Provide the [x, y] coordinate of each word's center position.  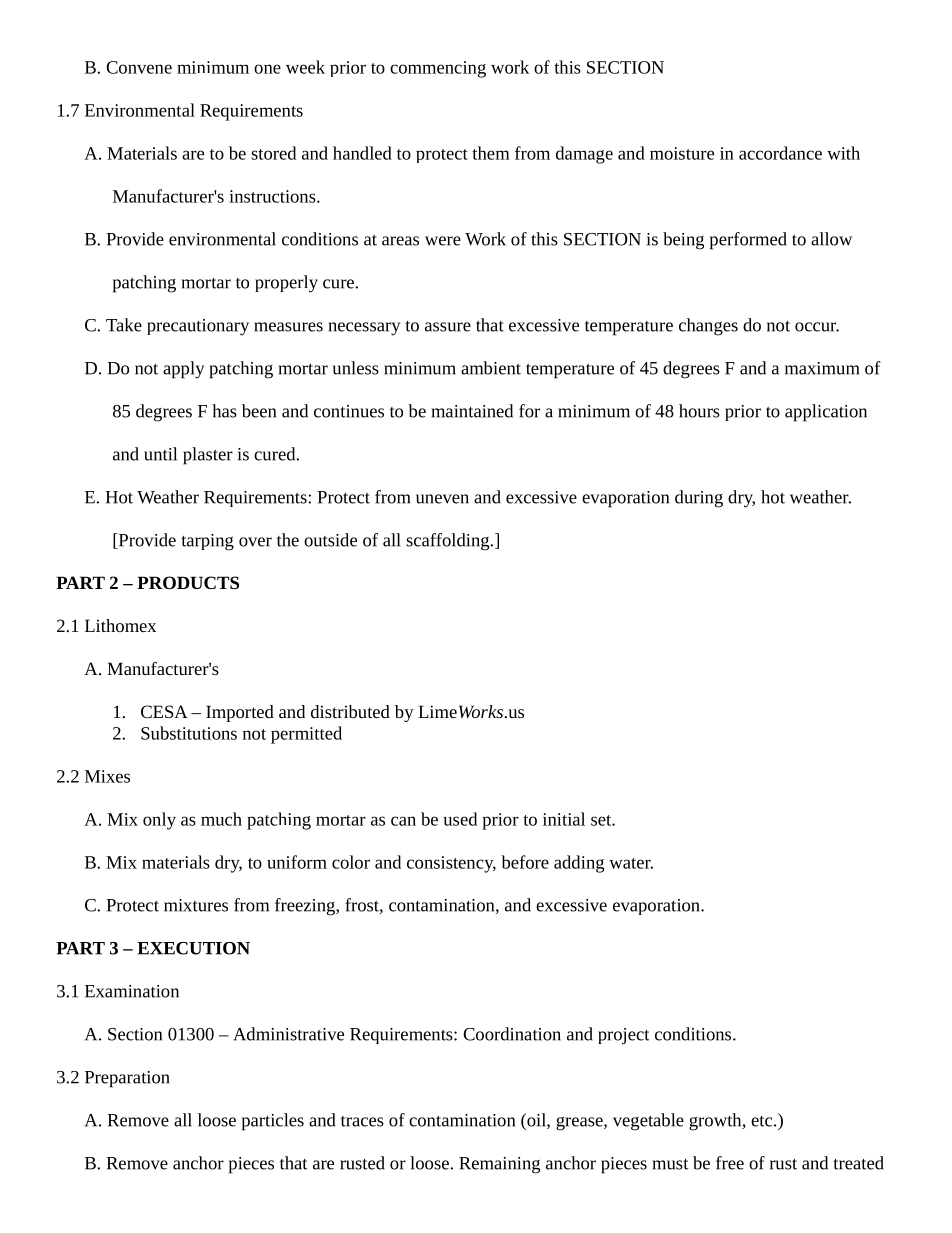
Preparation [127, 1079]
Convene [139, 67]
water [631, 863]
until [160, 454]
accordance [780, 153]
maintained [472, 411]
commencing [438, 69]
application [826, 413]
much [221, 819]
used [460, 819]
